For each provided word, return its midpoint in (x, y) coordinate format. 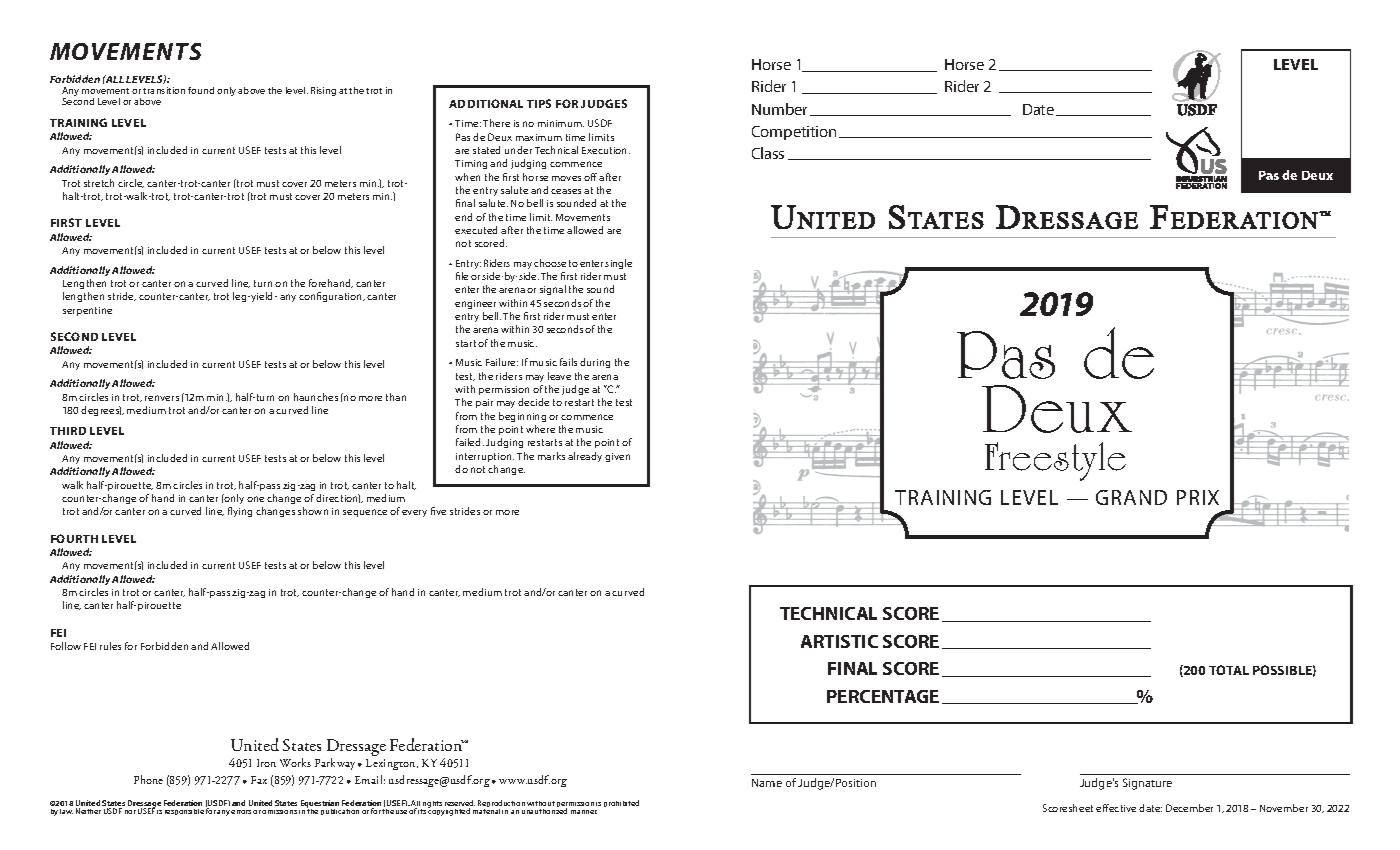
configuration (332, 297)
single (618, 264)
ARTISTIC (839, 641)
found (201, 90)
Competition (794, 133)
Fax (259, 780)
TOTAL (1229, 670)
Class (768, 153)
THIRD (68, 431)
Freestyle (1055, 461)
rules (110, 646)
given (617, 457)
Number (779, 109)
